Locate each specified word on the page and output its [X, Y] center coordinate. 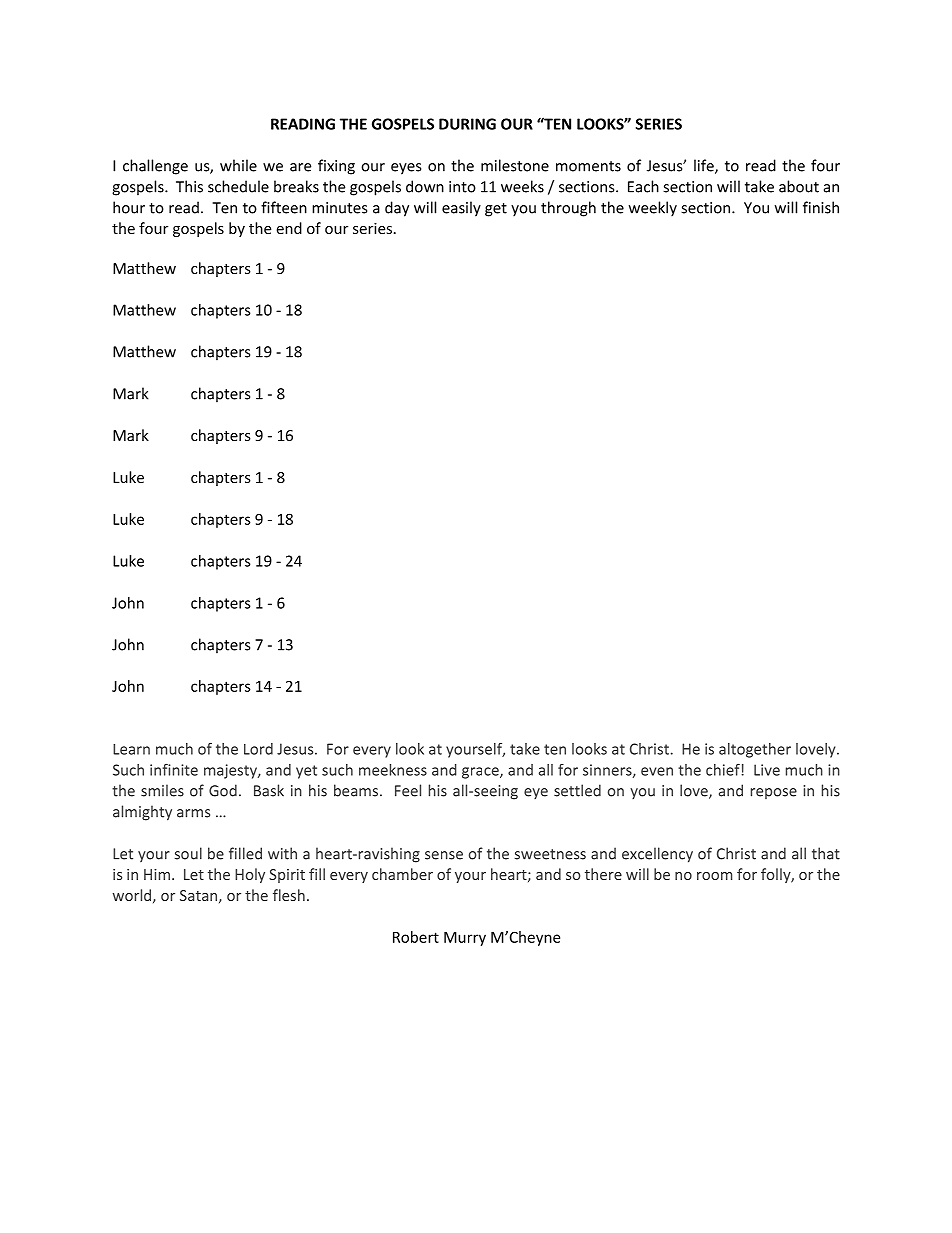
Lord [258, 749]
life [705, 166]
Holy [250, 875]
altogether [755, 750]
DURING [467, 124]
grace [481, 773]
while [238, 165]
